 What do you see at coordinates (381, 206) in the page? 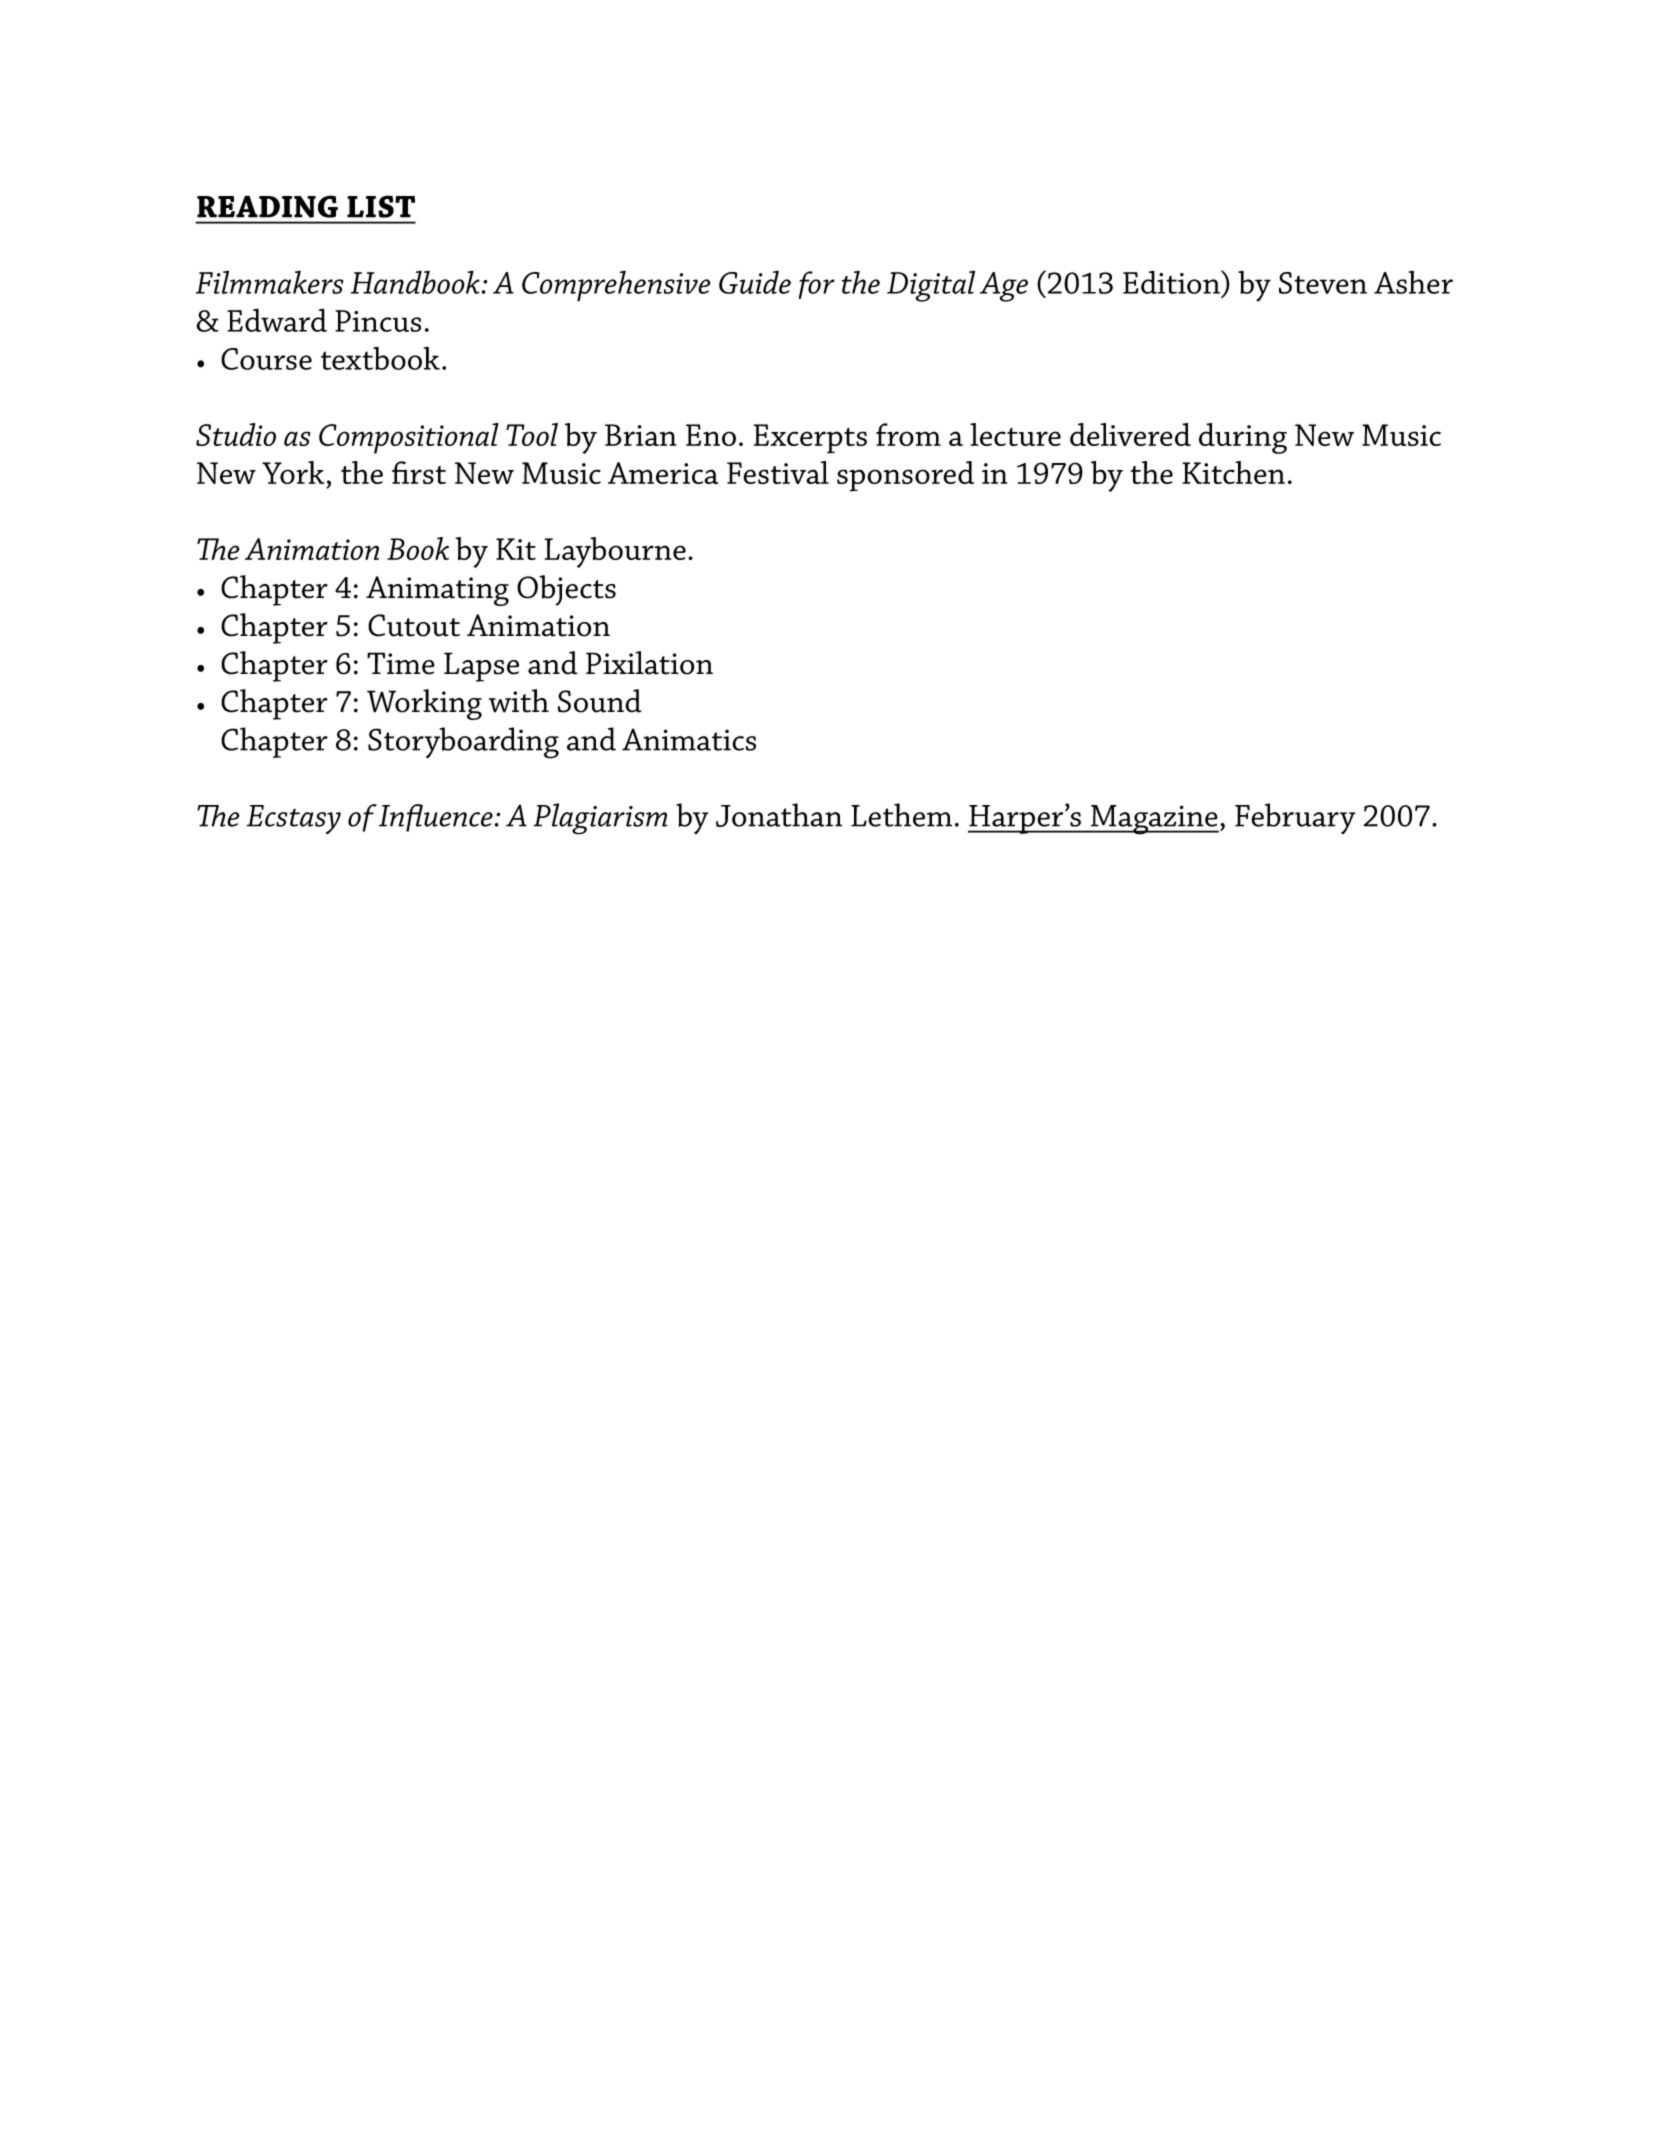
I see `LIST` at bounding box center [381, 206].
